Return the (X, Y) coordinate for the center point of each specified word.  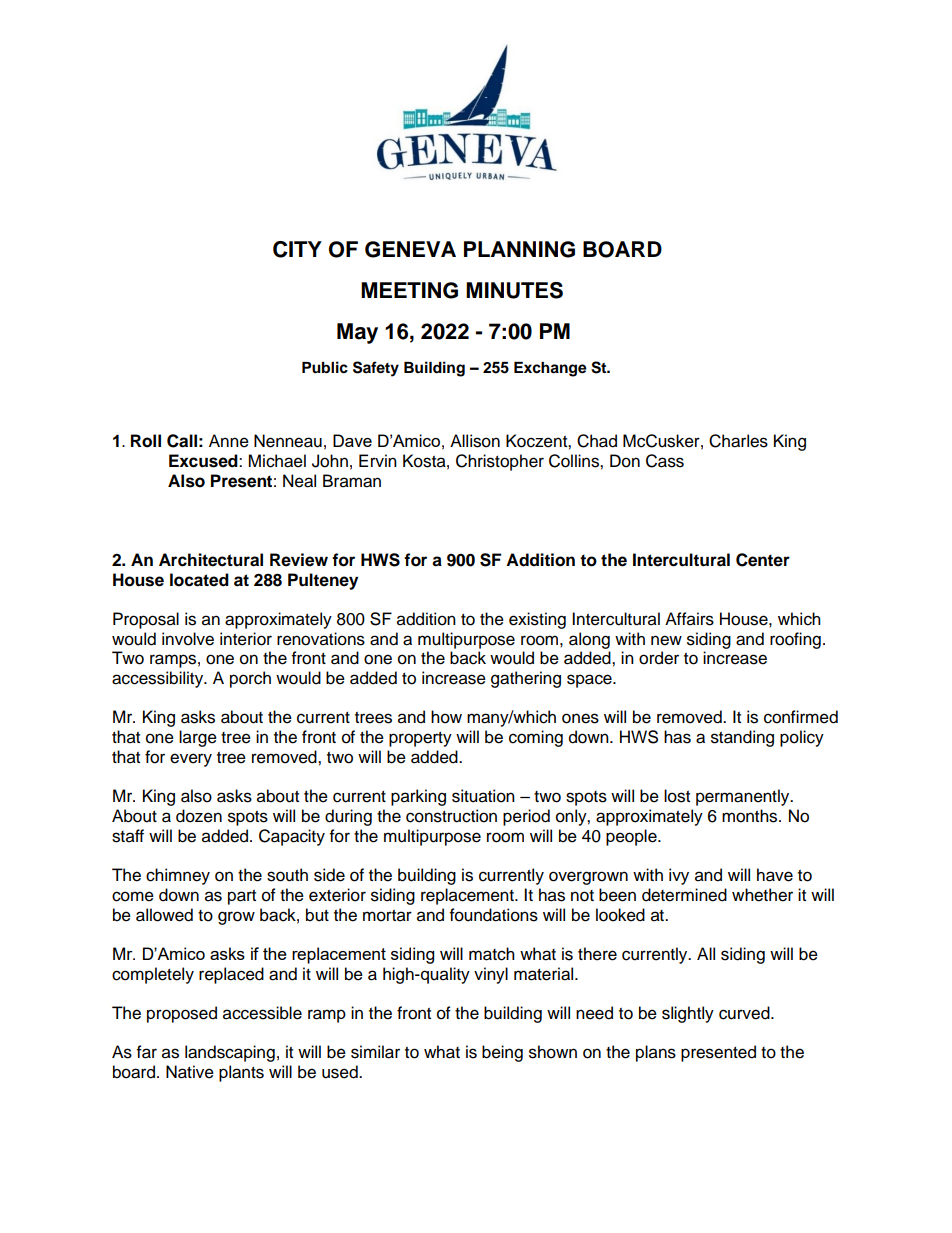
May (357, 333)
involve (188, 639)
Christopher (500, 462)
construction (451, 816)
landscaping (230, 1053)
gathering (526, 679)
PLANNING (519, 249)
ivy (679, 876)
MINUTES (514, 290)
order (659, 658)
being (502, 1053)
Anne (229, 441)
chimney (178, 876)
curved (745, 1013)
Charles (738, 441)
